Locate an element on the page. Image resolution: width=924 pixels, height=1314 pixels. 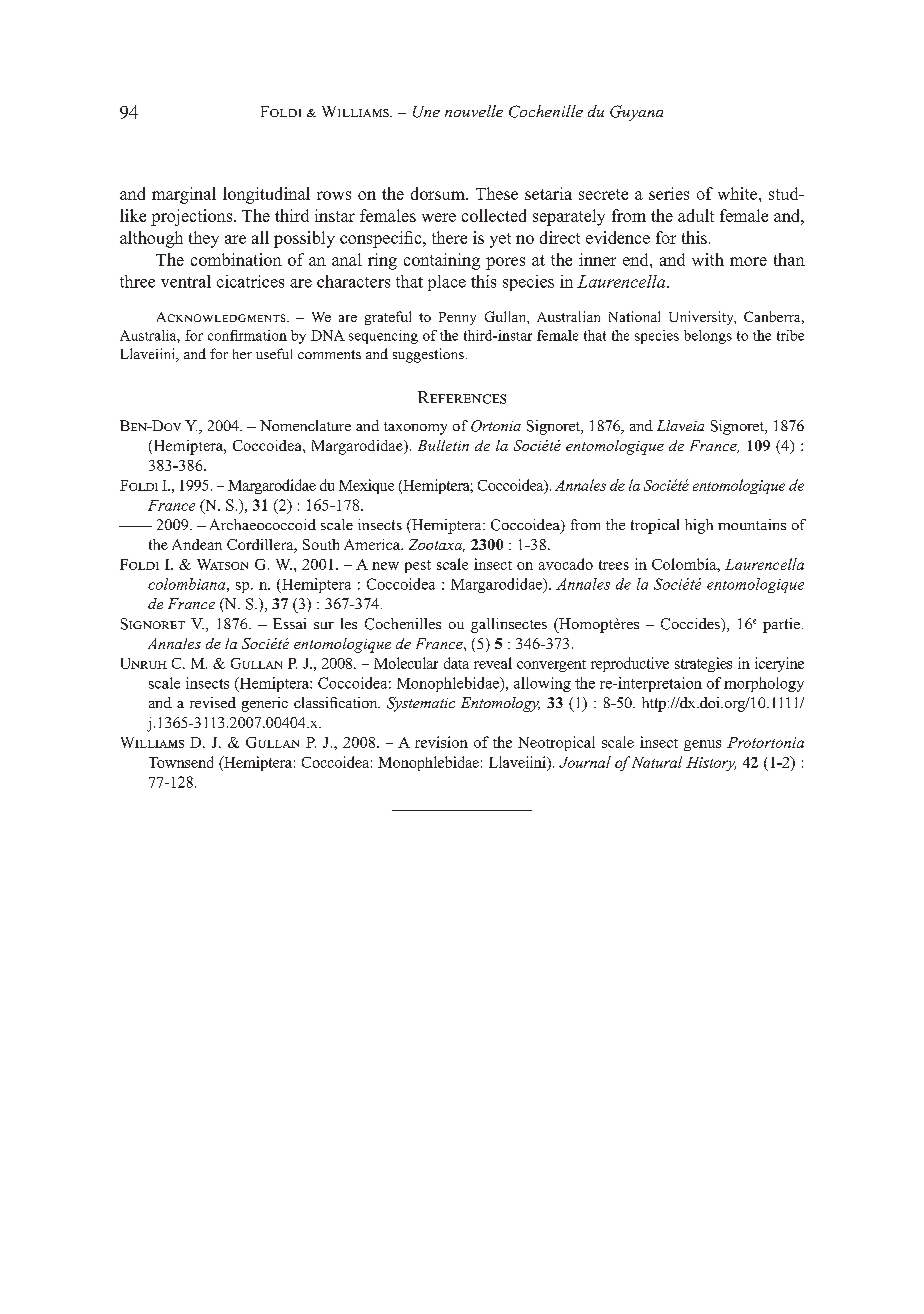
Andean is located at coordinates (197, 544).
